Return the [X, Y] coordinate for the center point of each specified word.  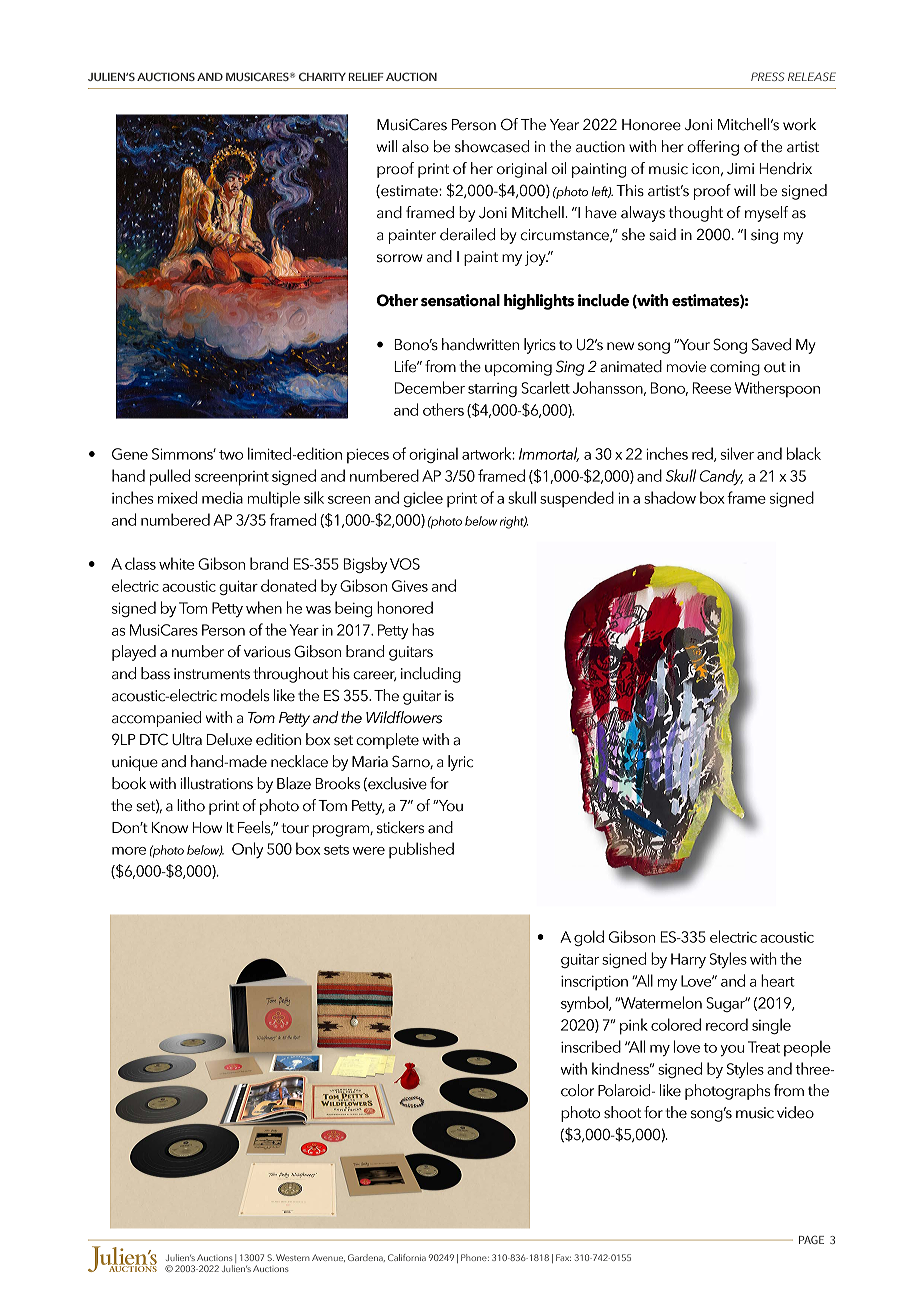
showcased [492, 146]
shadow [670, 497]
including [431, 675]
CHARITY [322, 76]
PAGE [811, 1239]
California [407, 1257]
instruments [212, 674]
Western [293, 1257]
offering [713, 148]
